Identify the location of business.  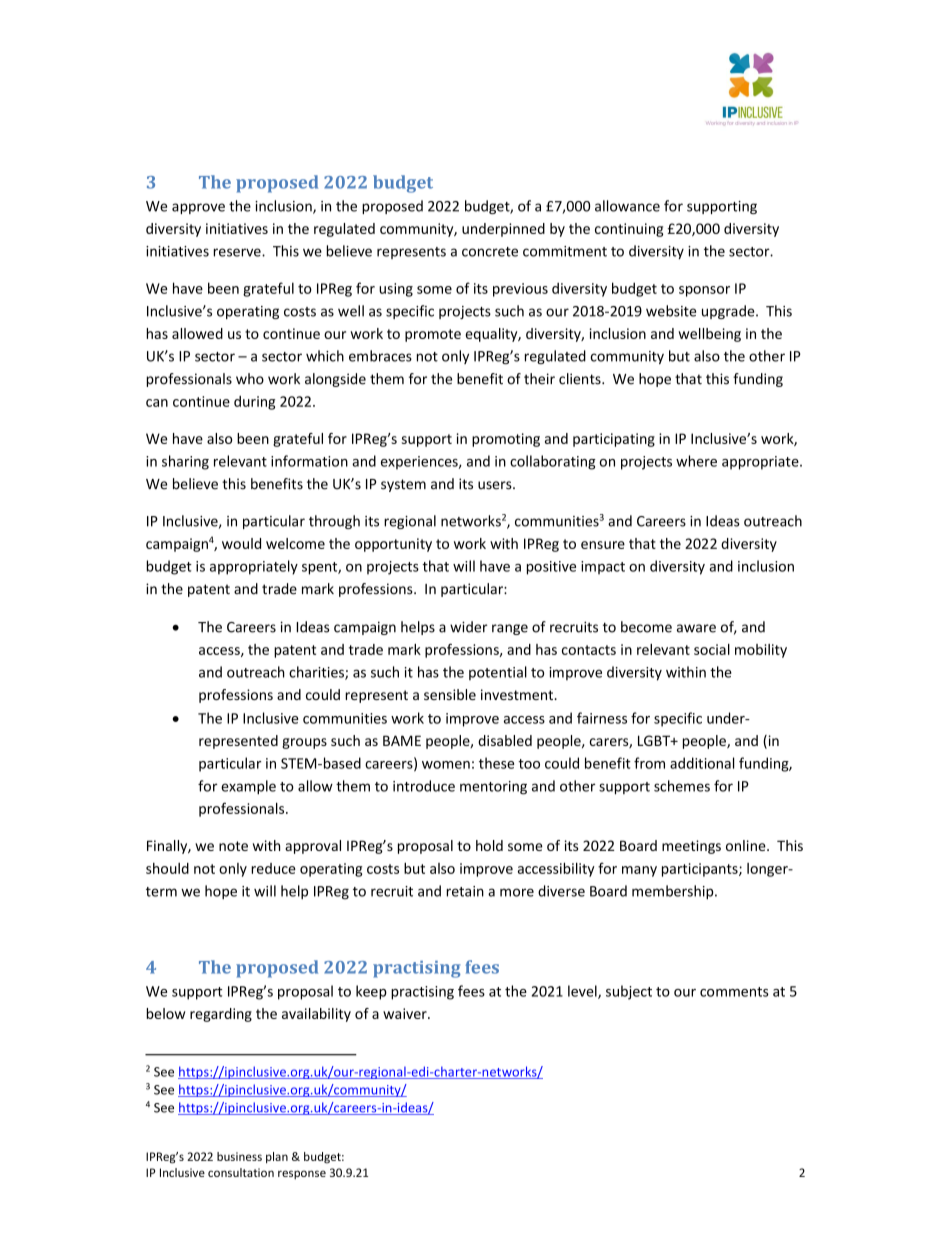
(239, 1156).
